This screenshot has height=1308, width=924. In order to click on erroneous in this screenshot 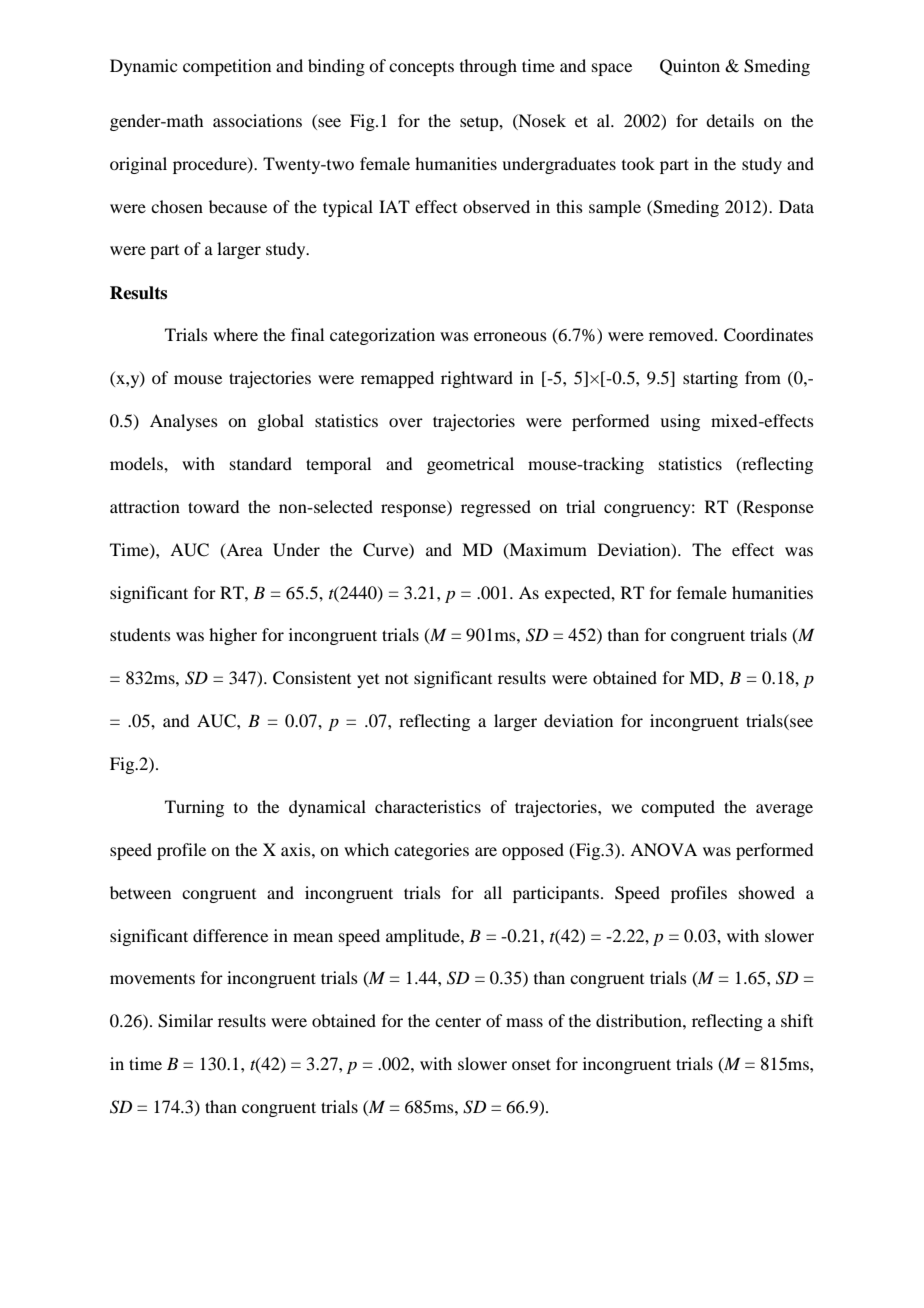, I will do `click(510, 336)`.
